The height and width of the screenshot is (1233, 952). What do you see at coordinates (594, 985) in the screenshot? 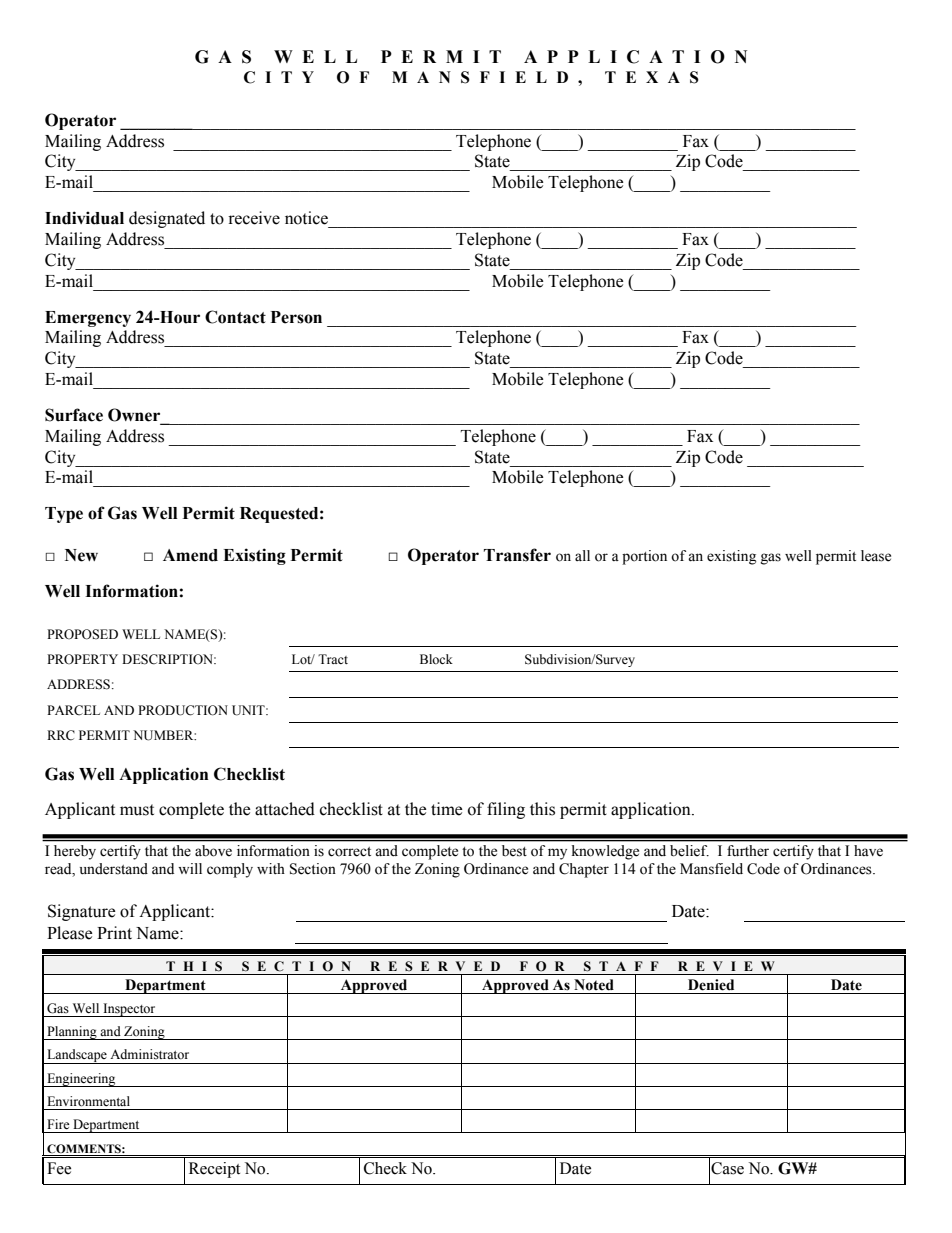
I see `Noted` at bounding box center [594, 985].
